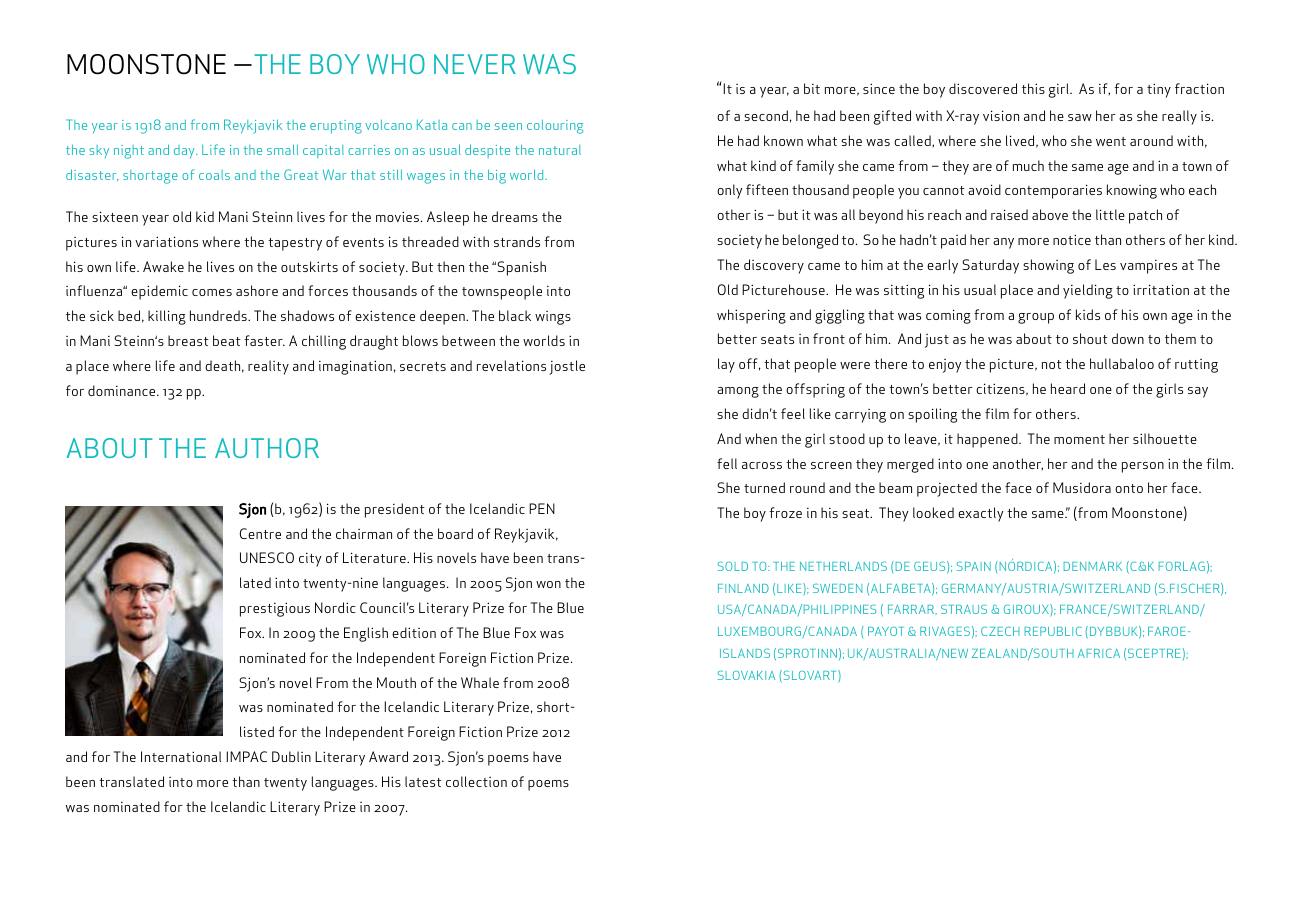 The width and height of the screenshot is (1303, 924). What do you see at coordinates (1079, 439) in the screenshot?
I see `moment` at bounding box center [1079, 439].
